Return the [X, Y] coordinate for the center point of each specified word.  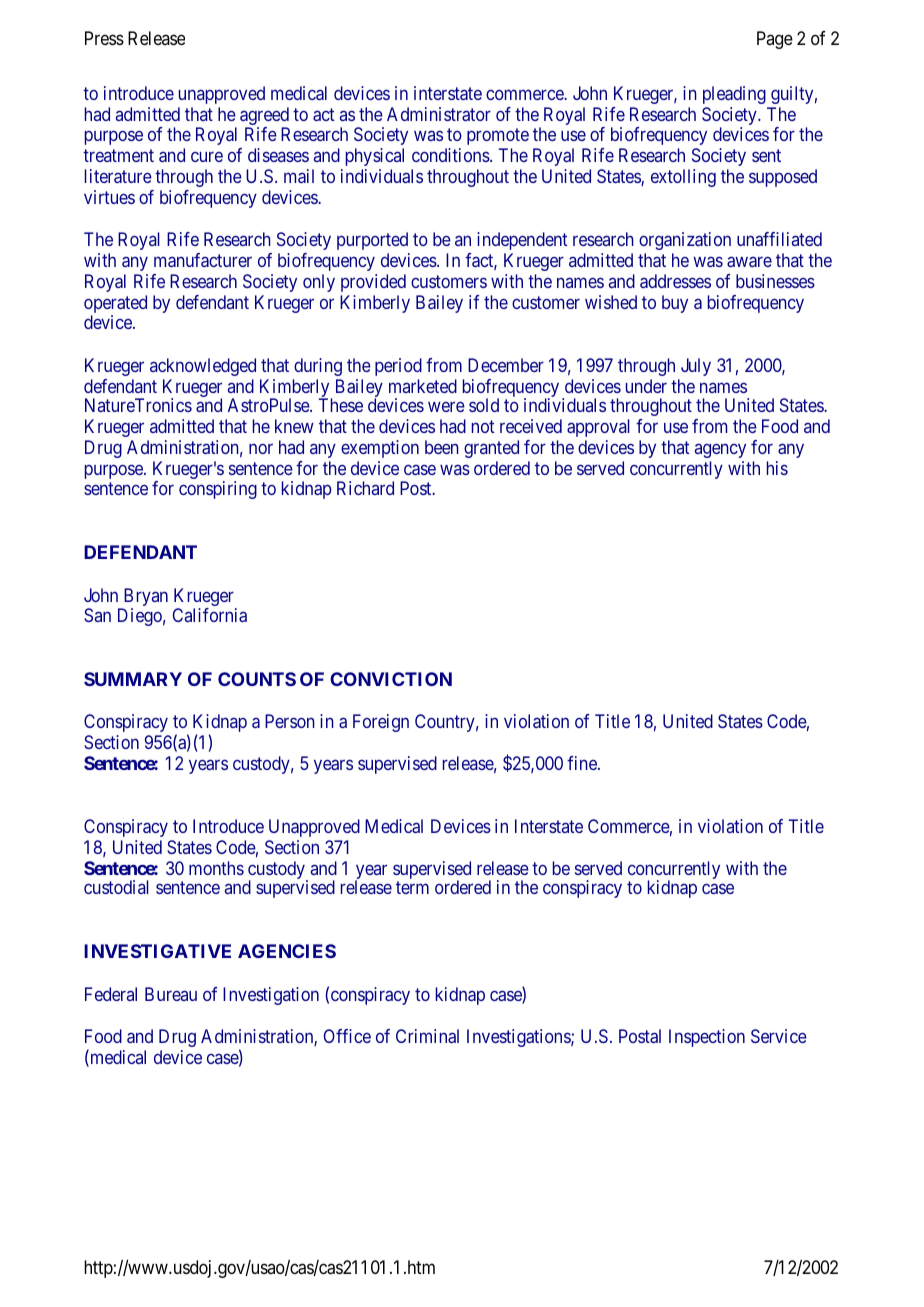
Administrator [439, 114]
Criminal [427, 1036]
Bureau [171, 994]
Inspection [707, 1038]
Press [104, 38]
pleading [734, 95]
